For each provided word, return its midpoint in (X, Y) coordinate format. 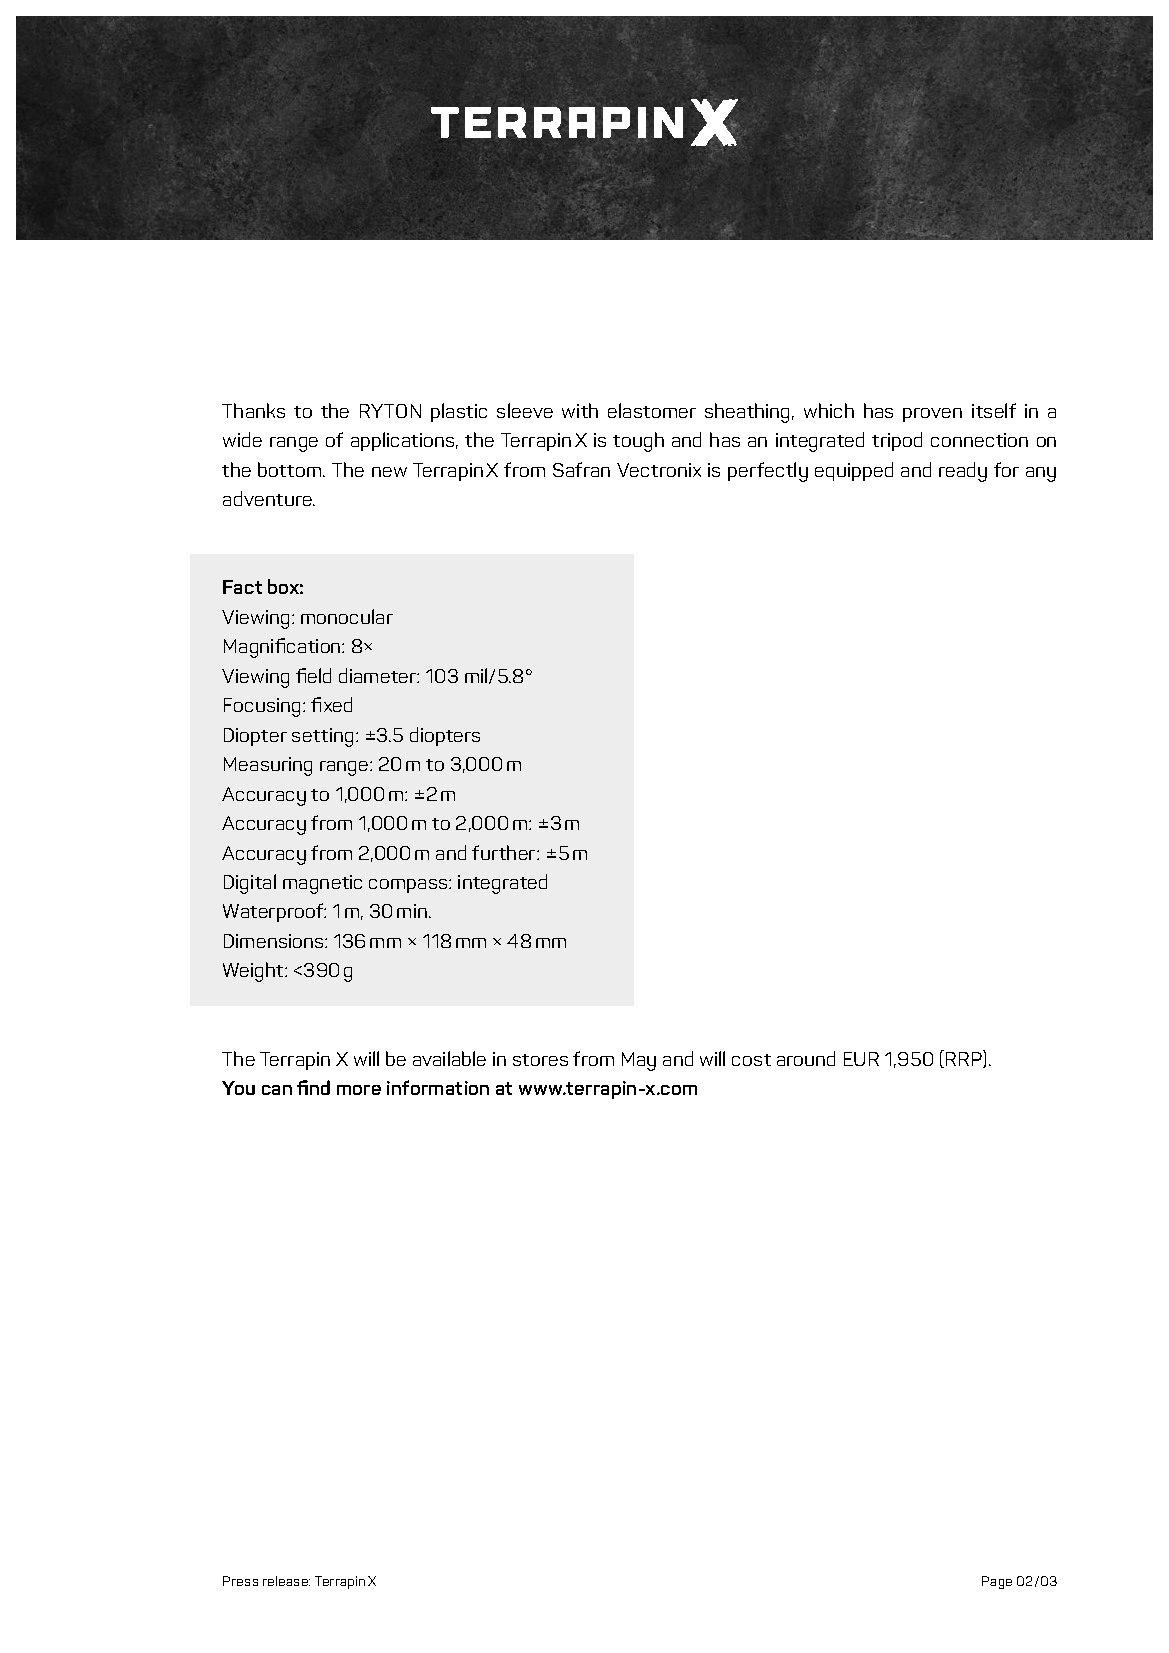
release (286, 1581)
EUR (861, 1059)
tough (638, 442)
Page (997, 1582)
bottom (291, 469)
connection (979, 440)
